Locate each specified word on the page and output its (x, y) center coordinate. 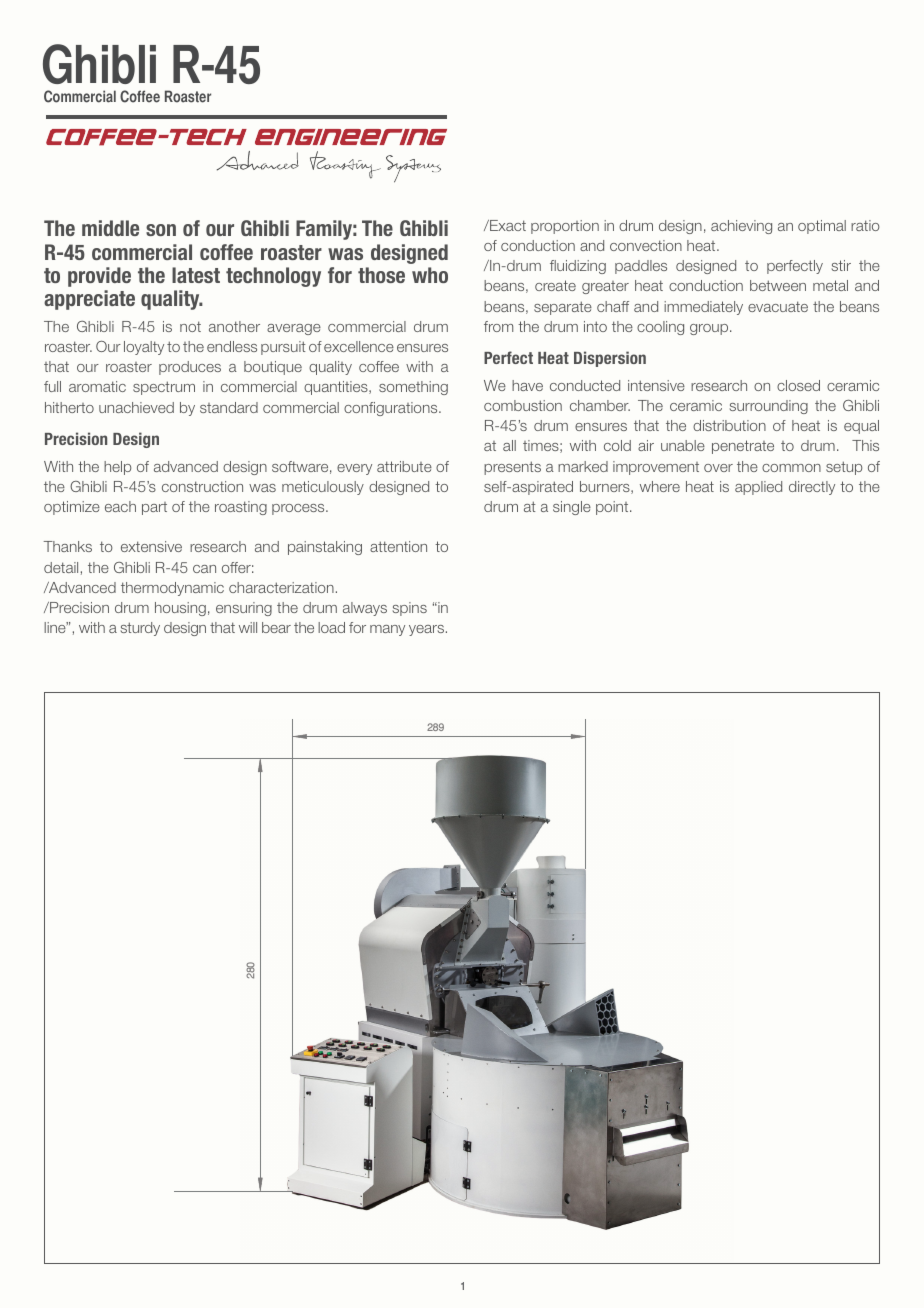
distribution (729, 425)
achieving (741, 227)
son (161, 230)
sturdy (140, 629)
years (426, 630)
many (387, 630)
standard (229, 407)
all (509, 445)
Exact (507, 225)
